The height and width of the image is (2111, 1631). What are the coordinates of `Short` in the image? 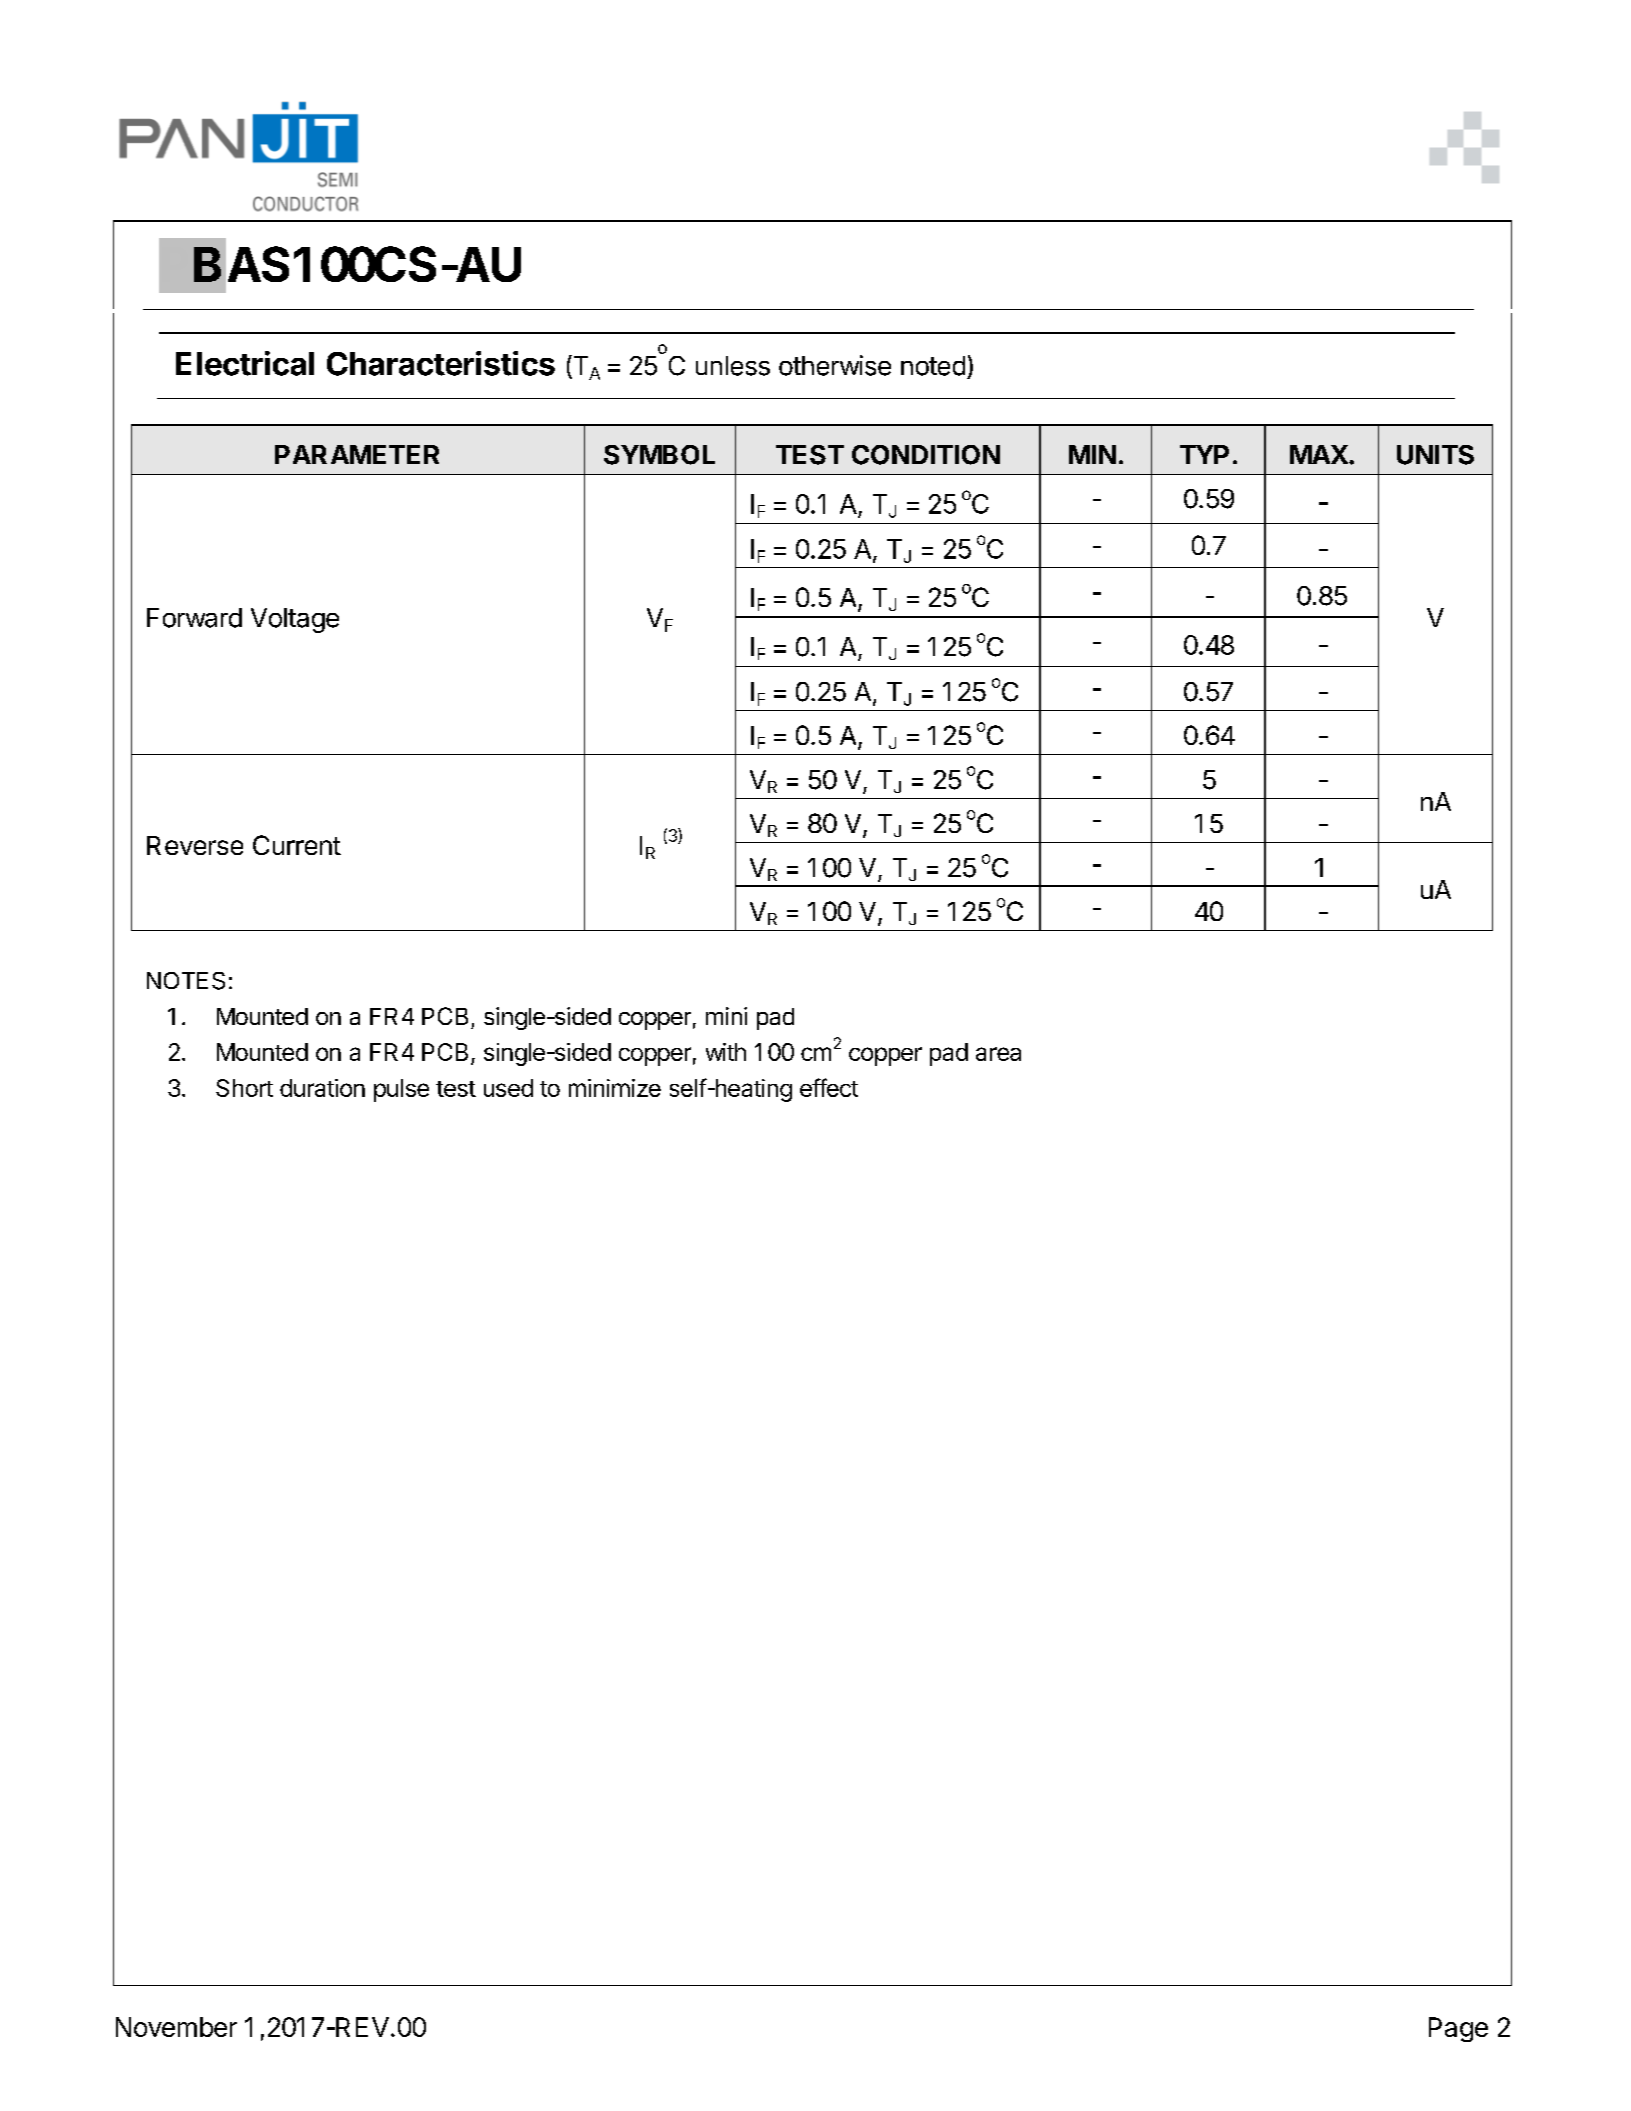 It's located at (244, 1088).
